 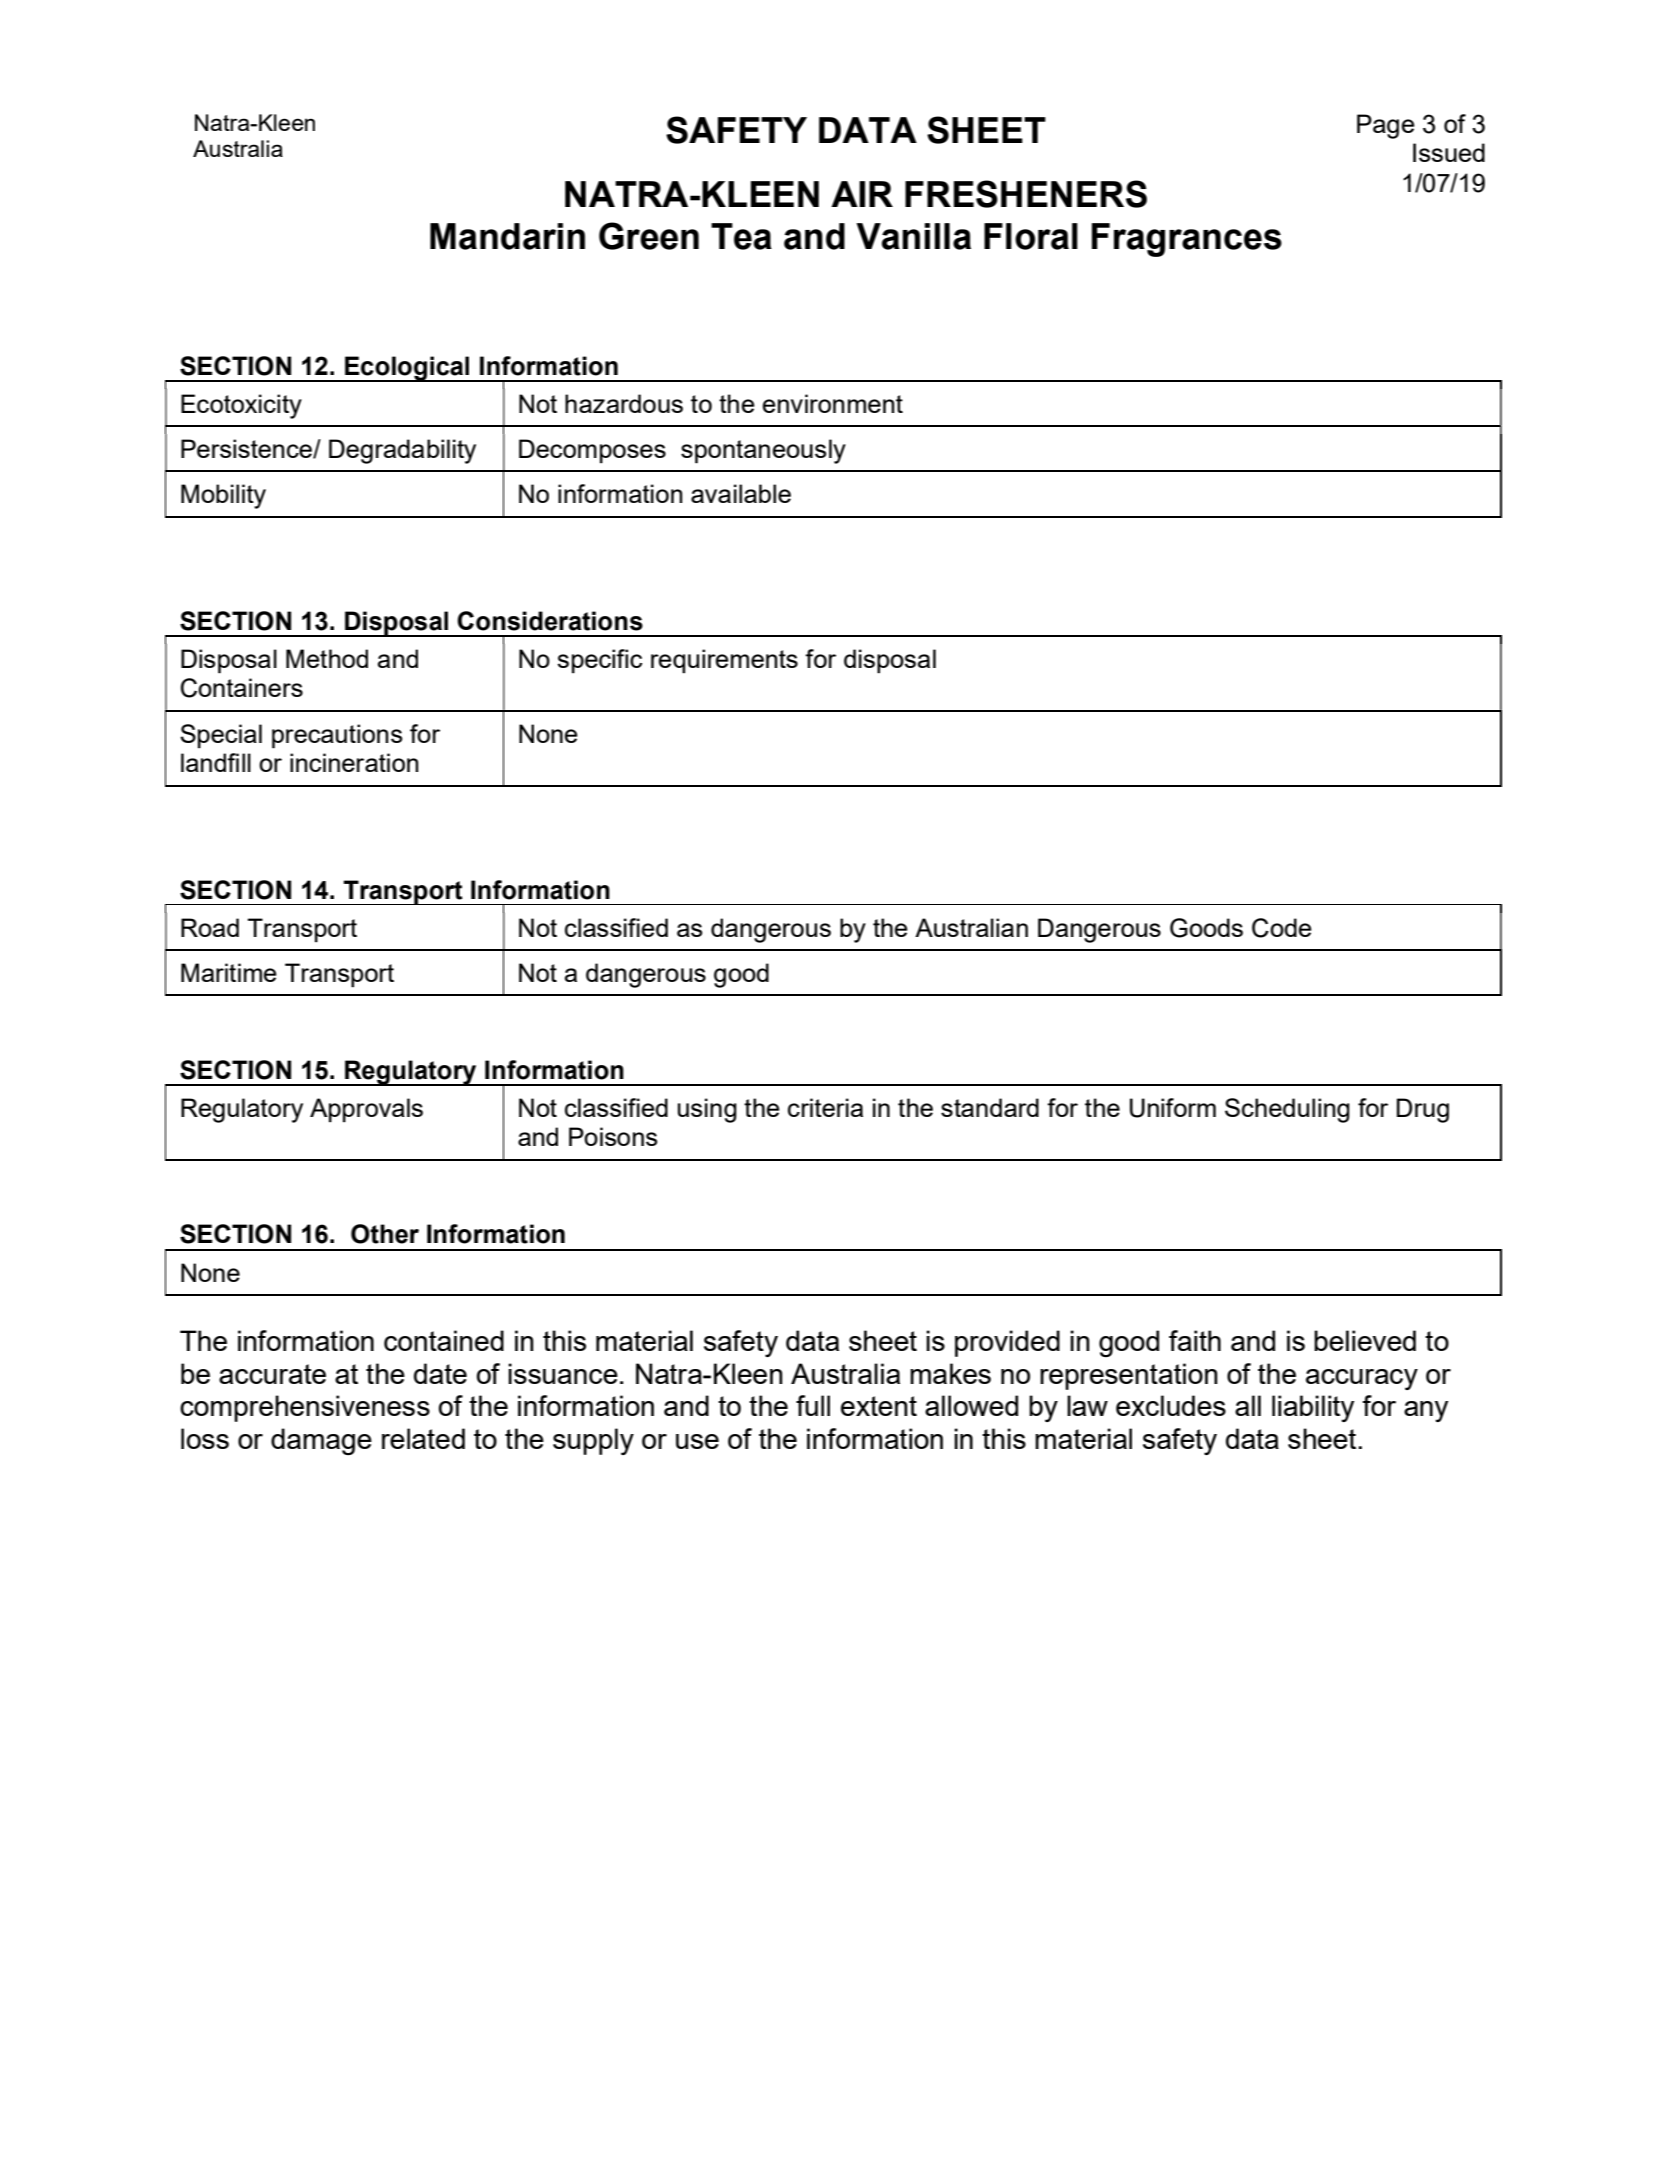 What do you see at coordinates (1386, 126) in the screenshot?
I see `Page` at bounding box center [1386, 126].
